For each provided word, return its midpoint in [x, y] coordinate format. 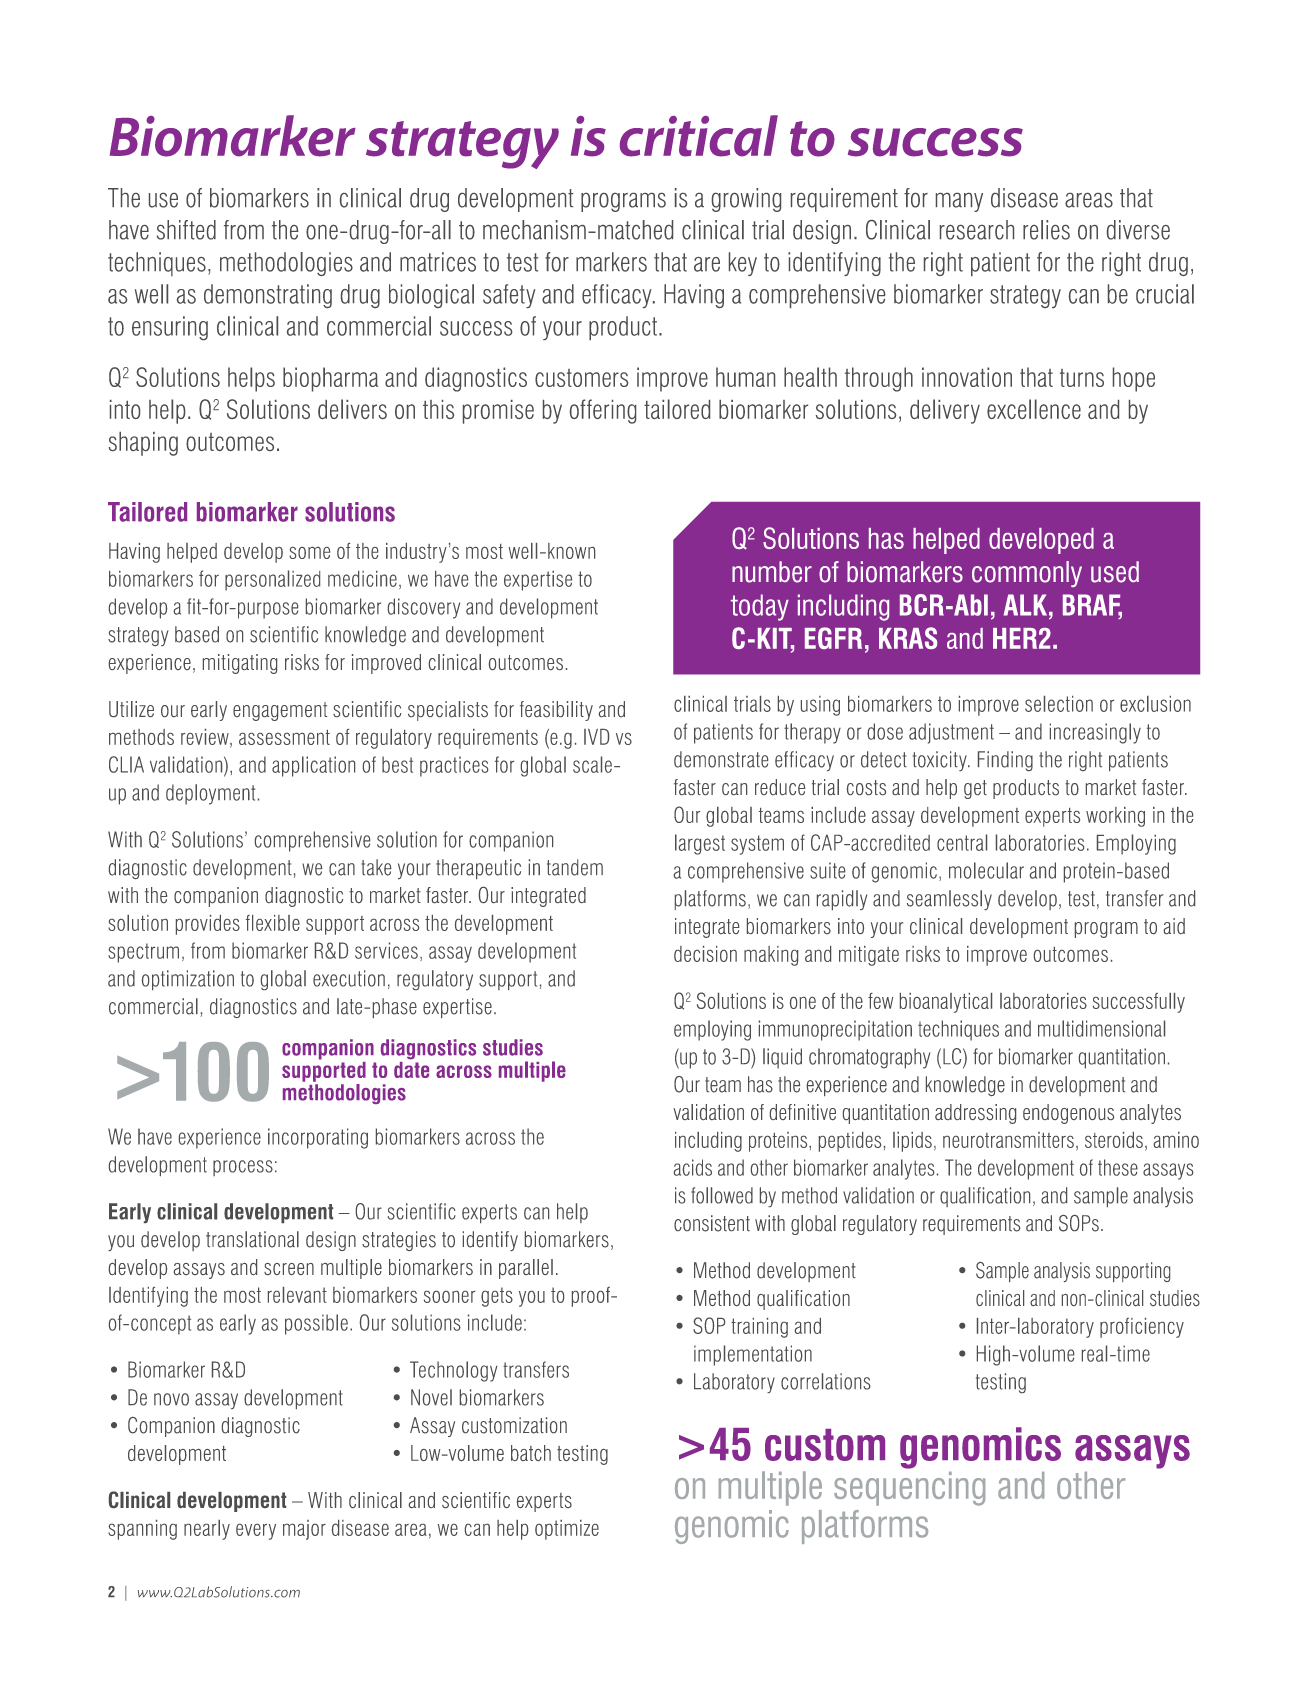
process [243, 1168]
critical [699, 136]
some [309, 553]
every [256, 1532]
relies [1046, 230]
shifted [186, 230]
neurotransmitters [1008, 1140]
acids [693, 1167]
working [1115, 817]
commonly [1027, 574]
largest [700, 844]
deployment [210, 794]
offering [603, 411]
